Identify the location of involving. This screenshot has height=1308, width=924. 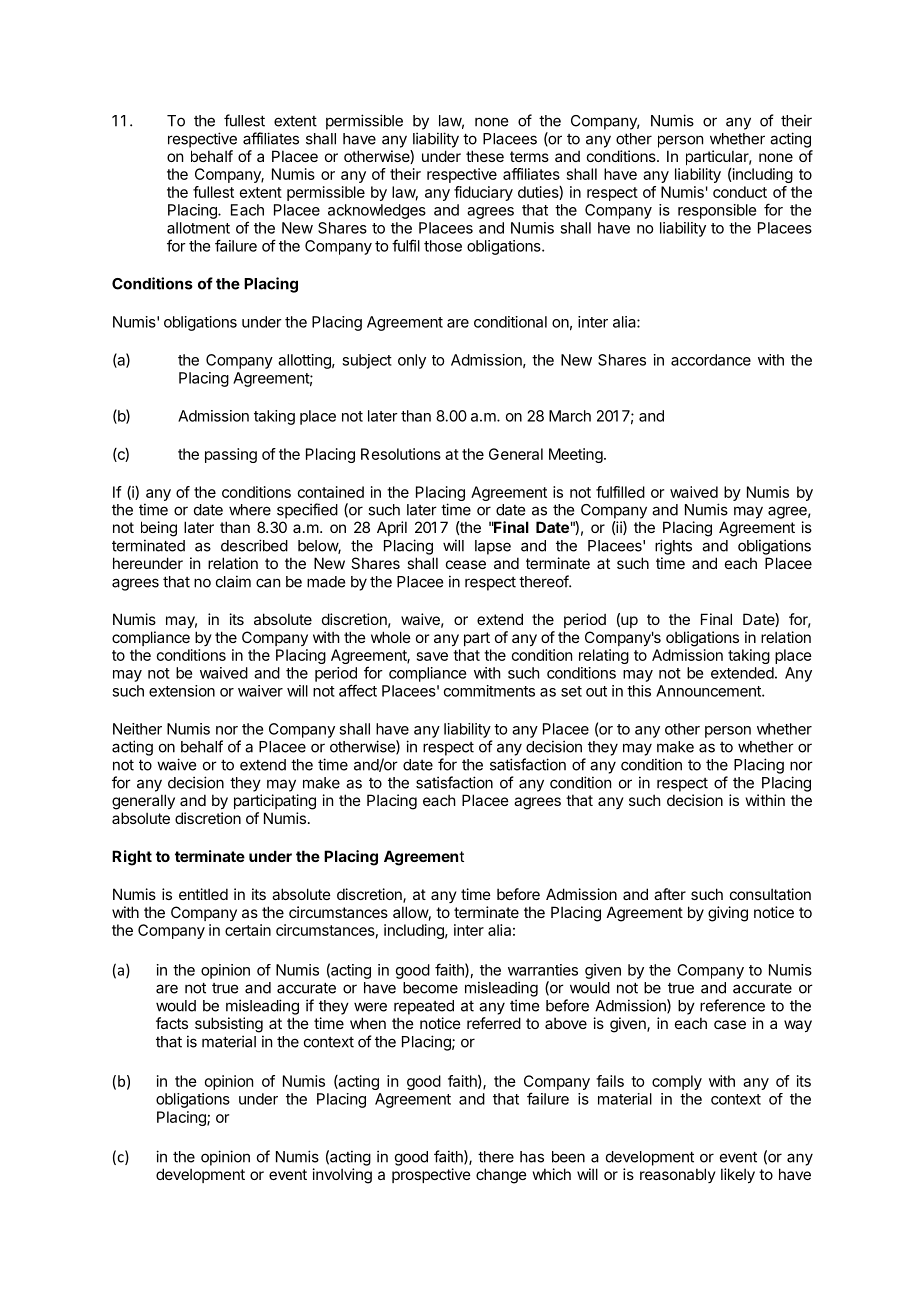
(342, 1176).
